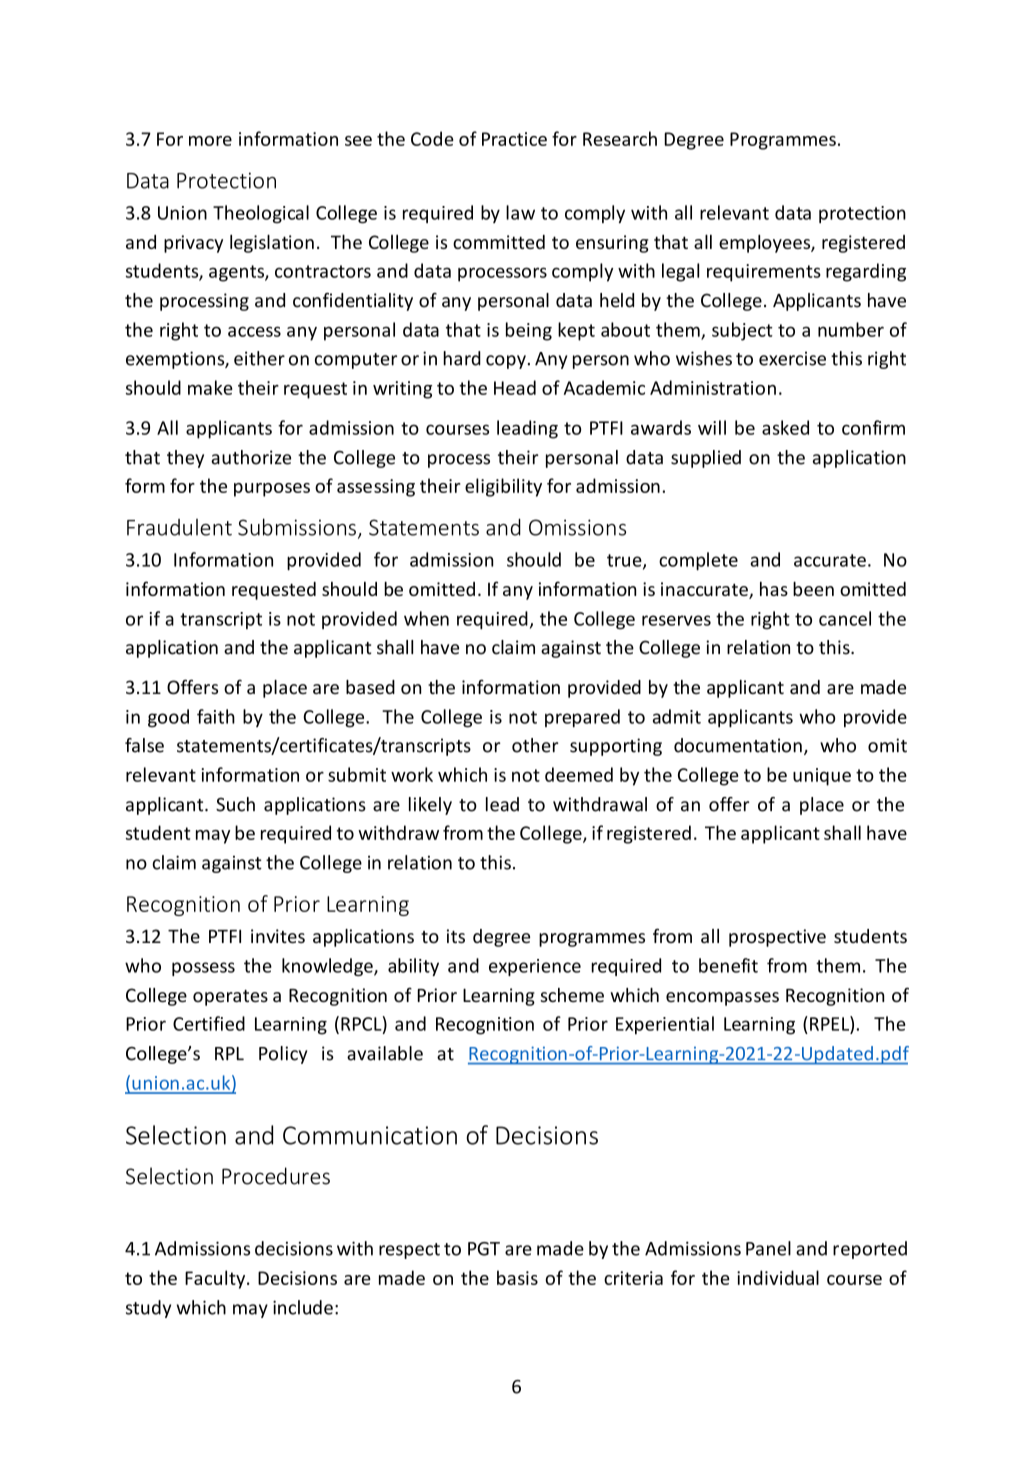  Describe the element at coordinates (216, 716) in the screenshot. I see `faith` at that location.
